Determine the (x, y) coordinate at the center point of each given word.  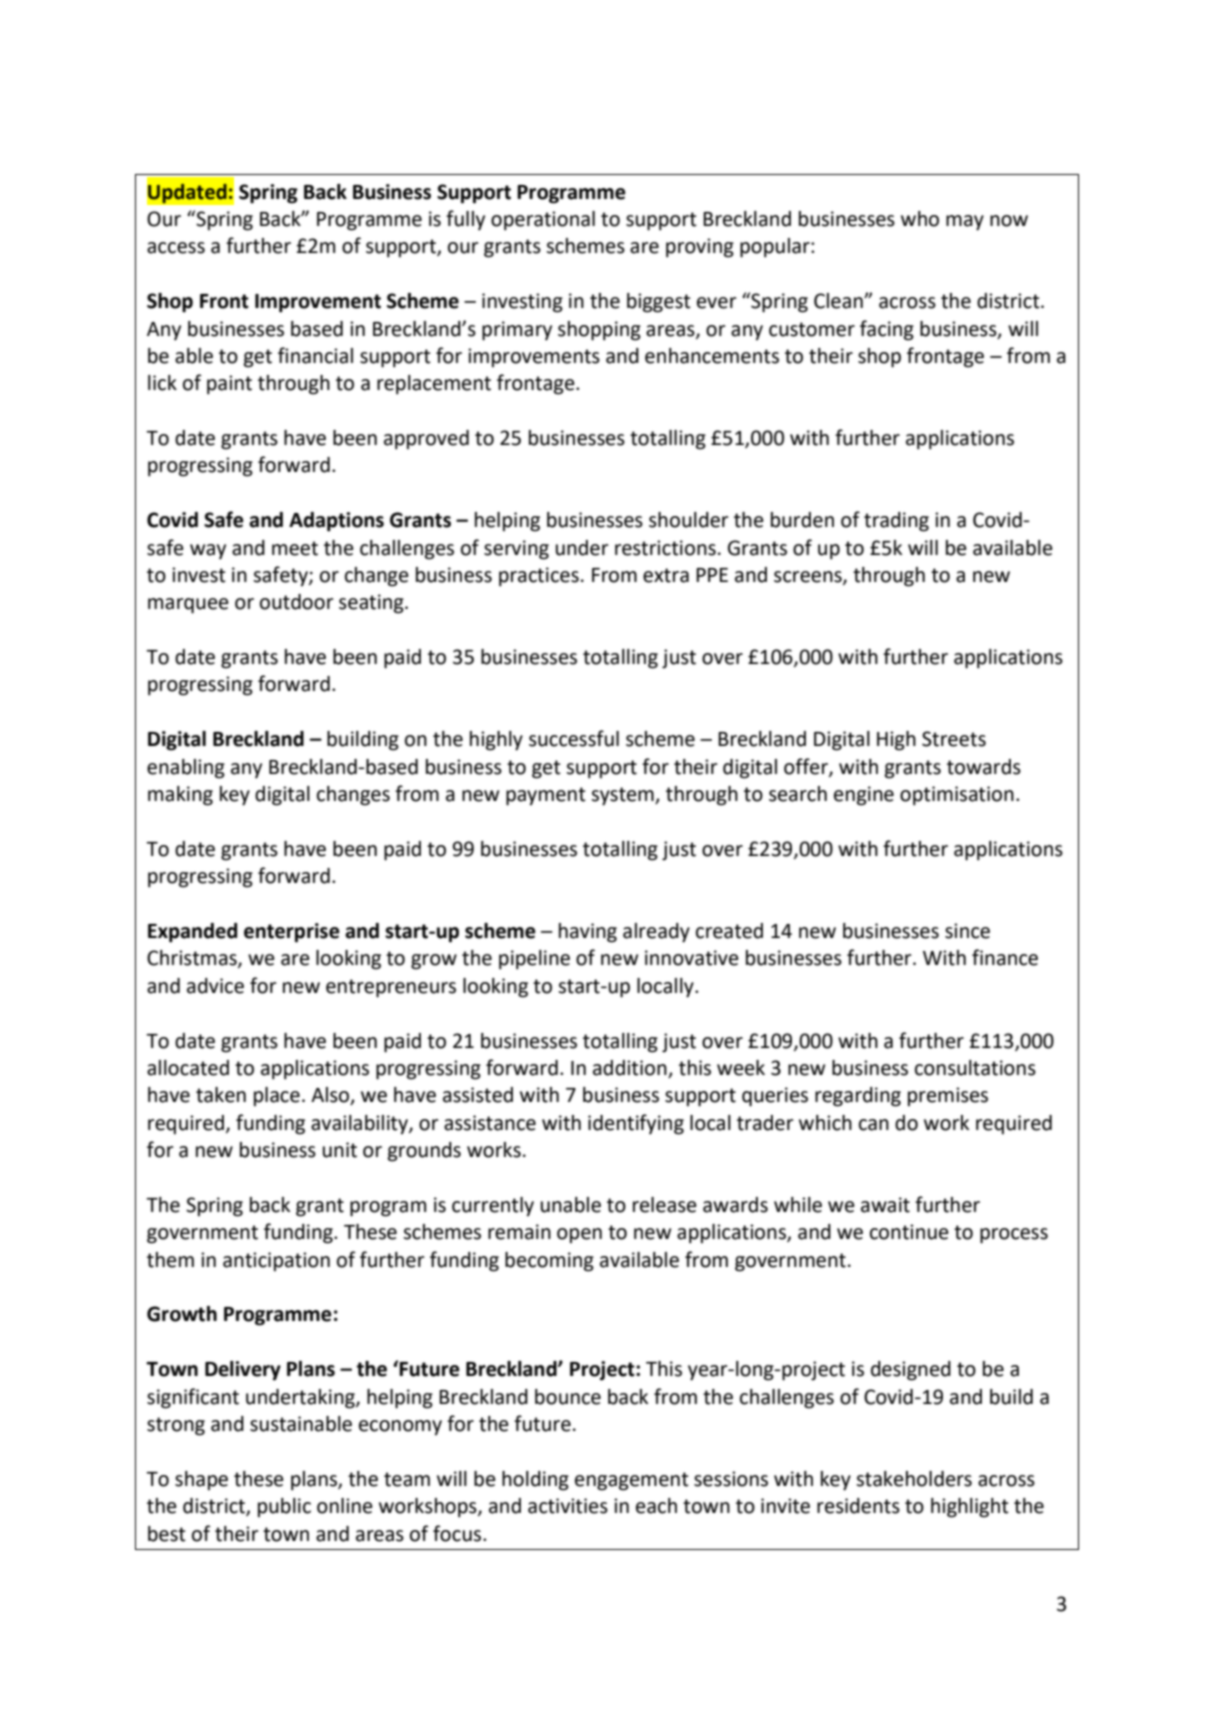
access (176, 248)
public (284, 1507)
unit (340, 1150)
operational (543, 221)
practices (539, 577)
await (885, 1205)
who (920, 219)
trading (896, 522)
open (579, 1235)
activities (568, 1506)
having (588, 933)
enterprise (292, 933)
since (967, 931)
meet (295, 548)
